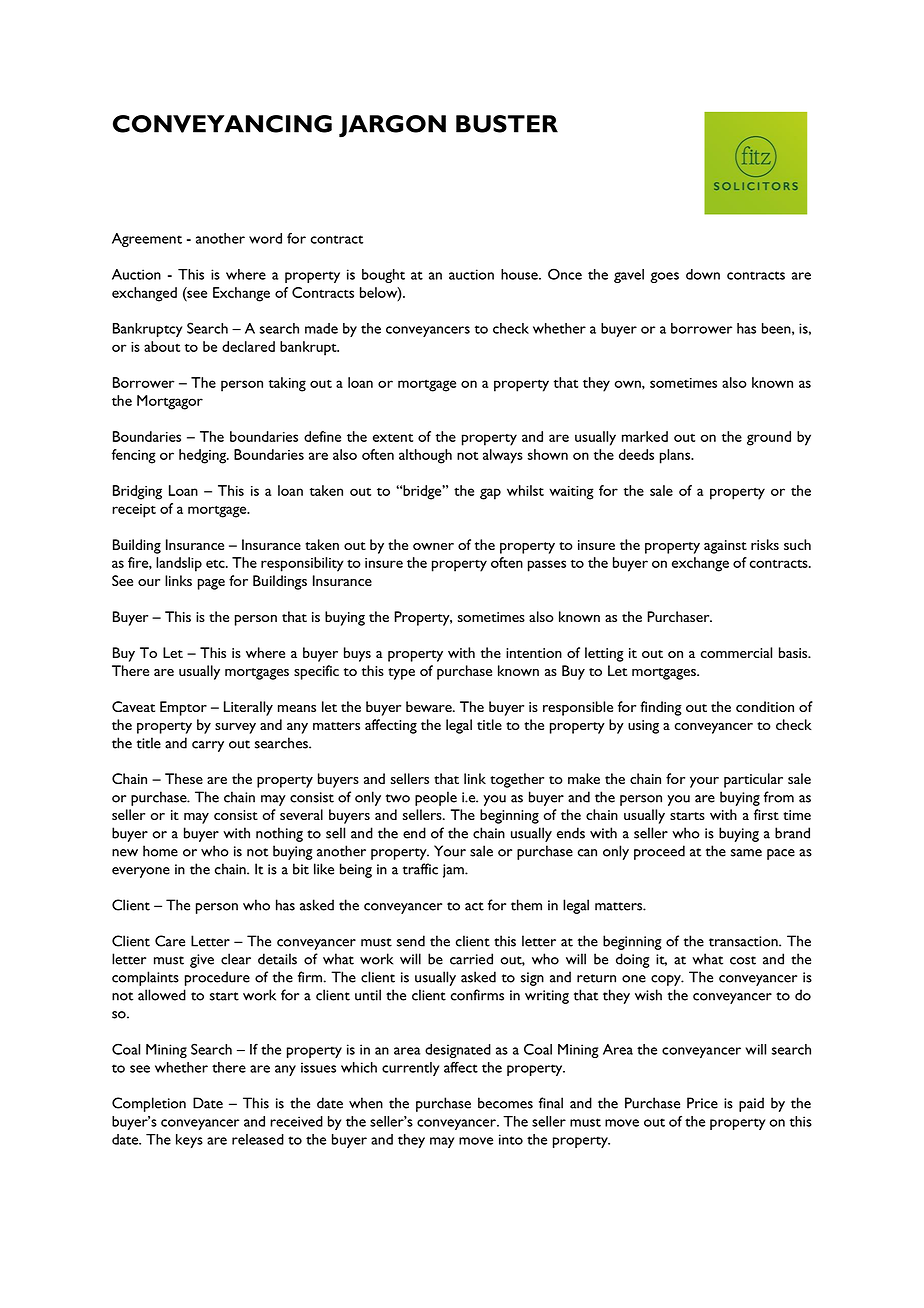 This screenshot has height=1308, width=924. I want to click on against, so click(725, 547).
